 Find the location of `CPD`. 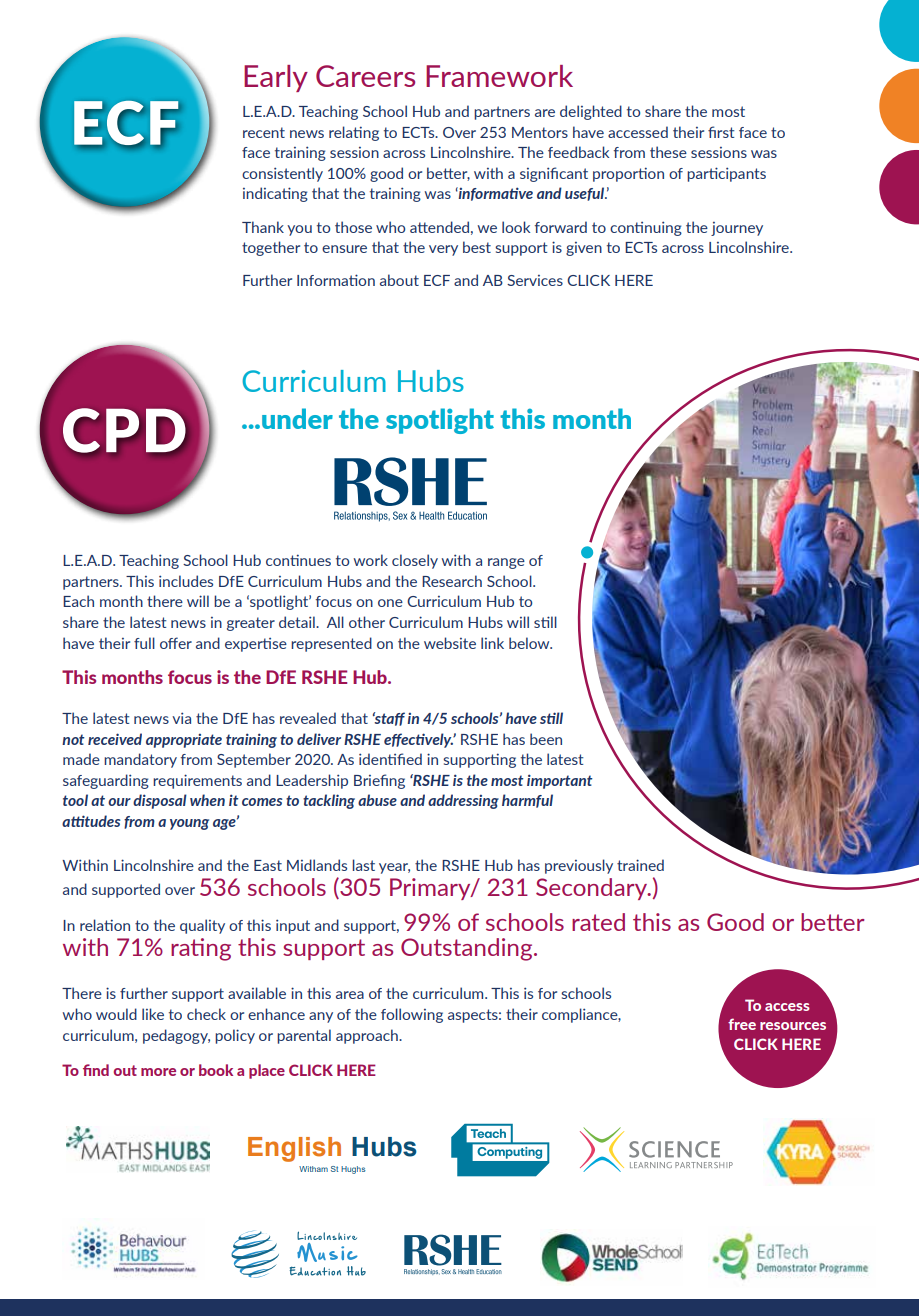

CPD is located at coordinates (124, 430).
